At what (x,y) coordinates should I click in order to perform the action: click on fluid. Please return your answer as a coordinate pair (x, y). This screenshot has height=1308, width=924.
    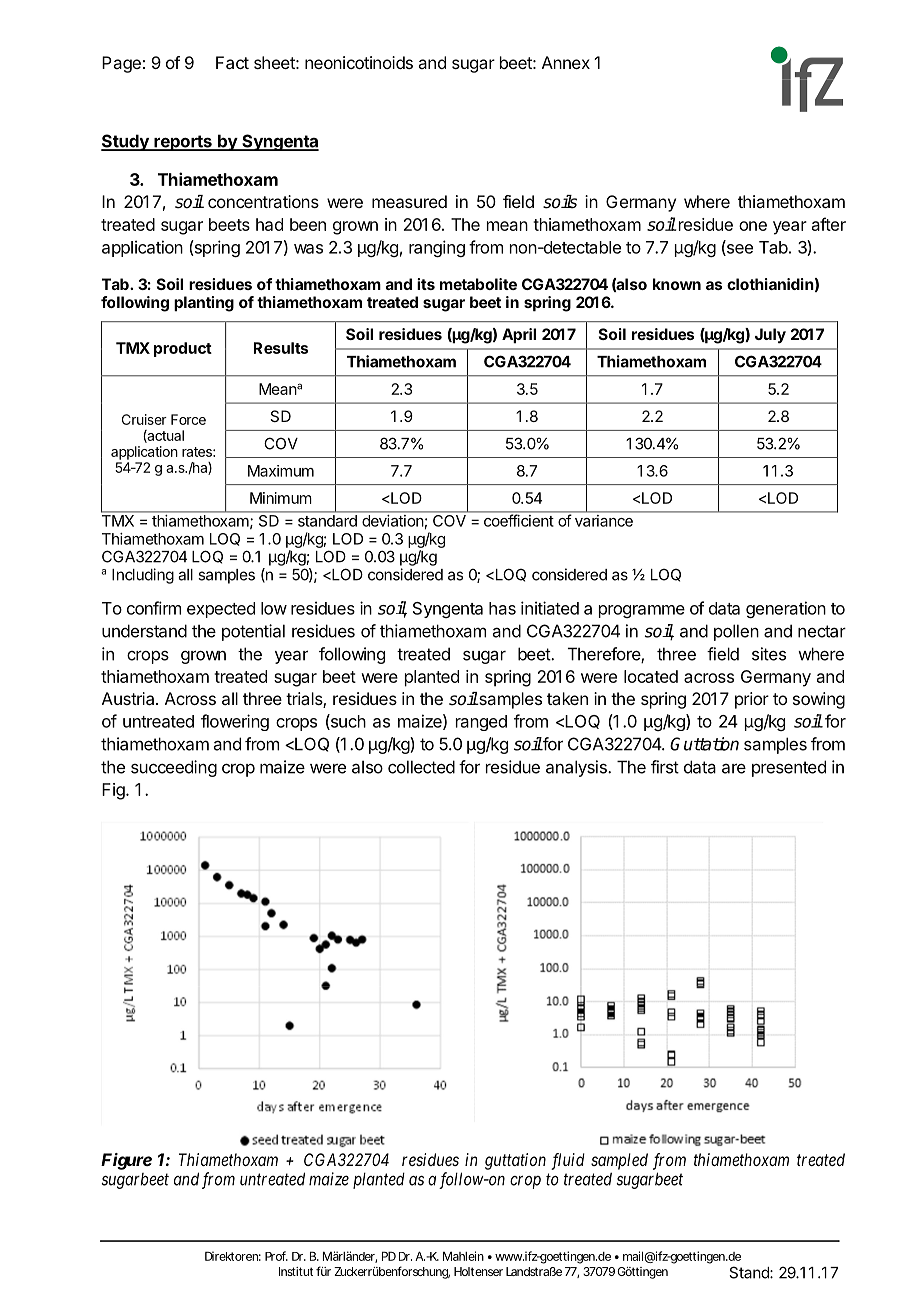
    Looking at the image, I should click on (568, 1161).
